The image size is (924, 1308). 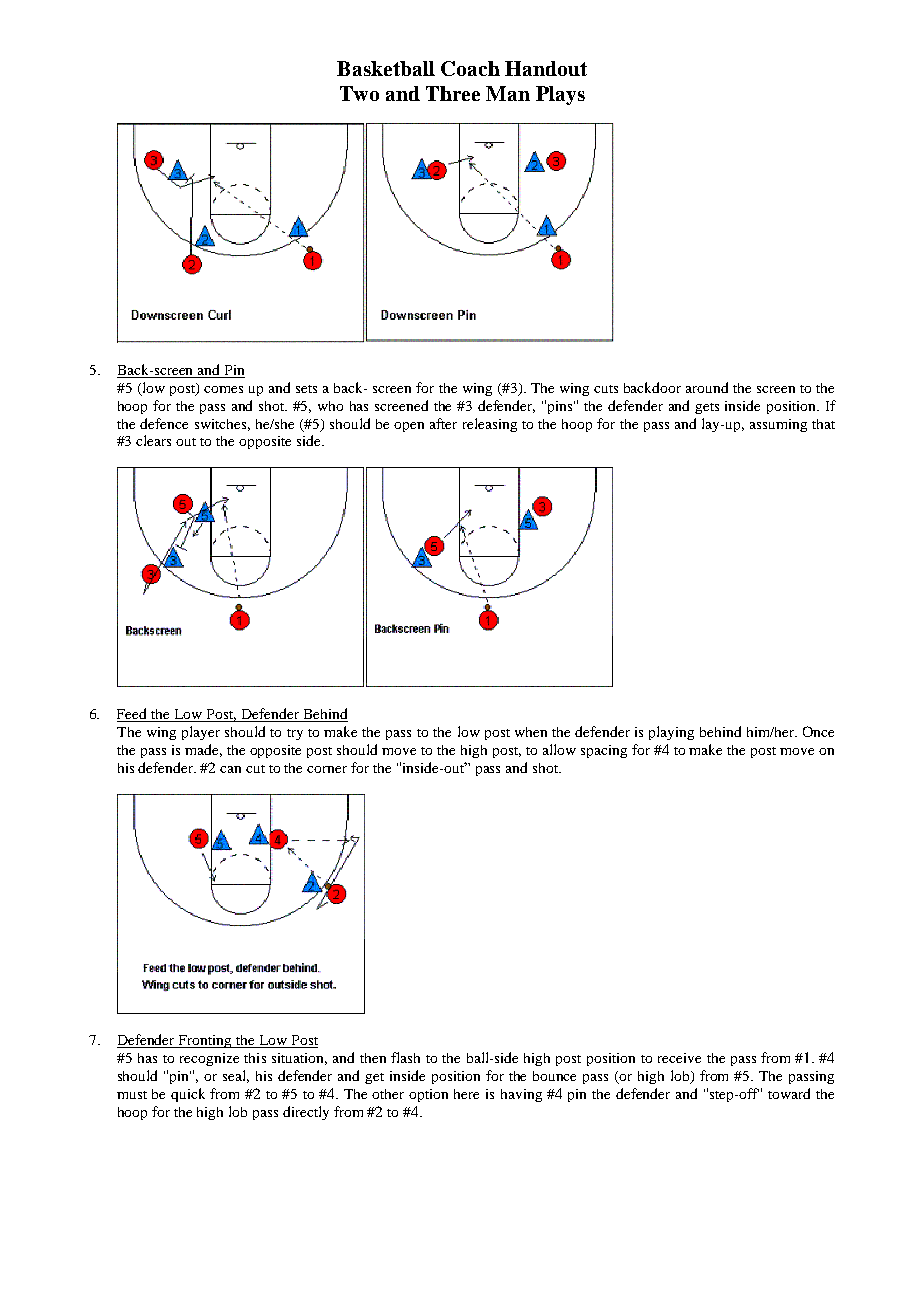 What do you see at coordinates (359, 93) in the page?
I see `Two` at bounding box center [359, 93].
